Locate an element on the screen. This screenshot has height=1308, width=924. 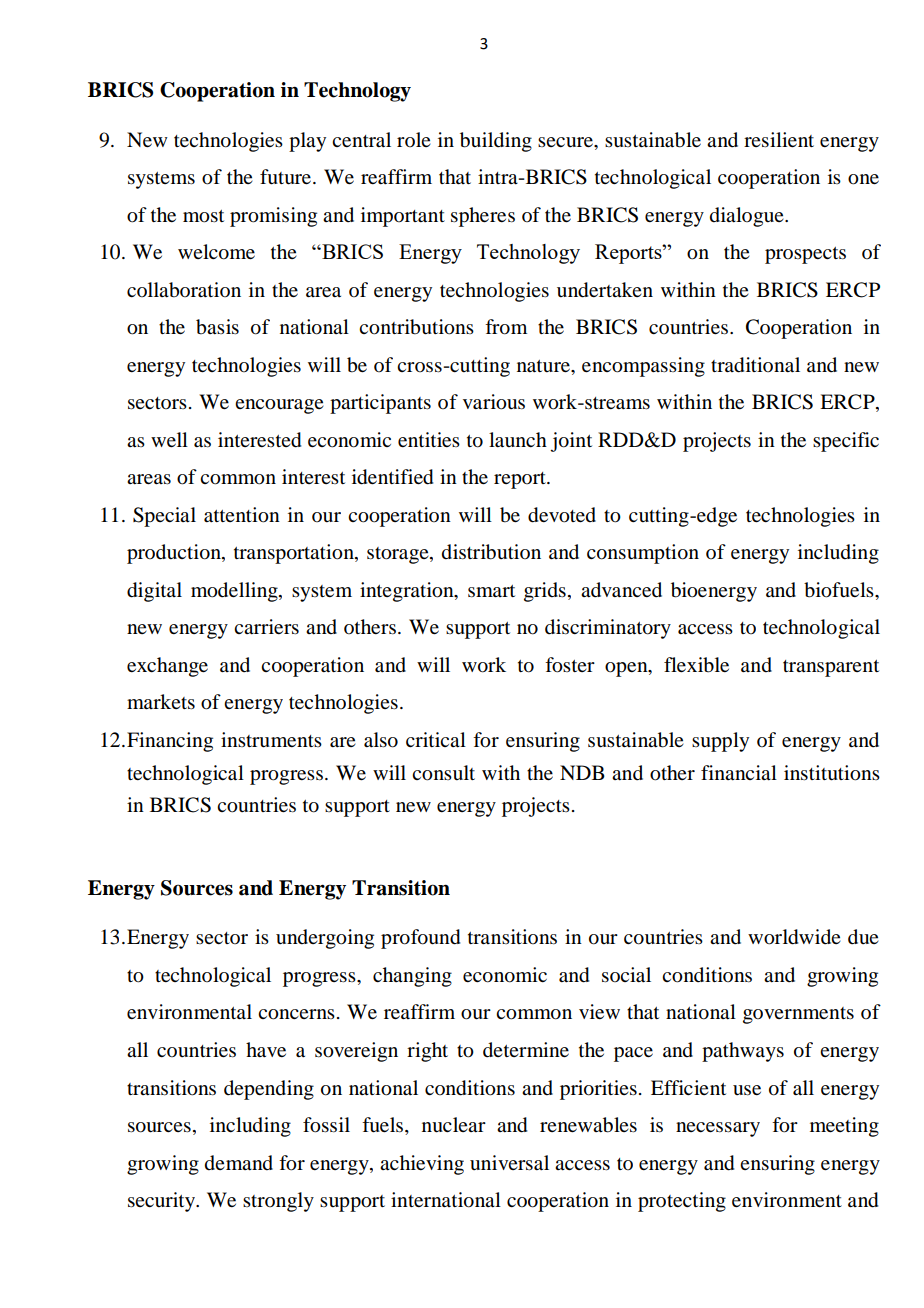
devoted is located at coordinates (562, 515).
